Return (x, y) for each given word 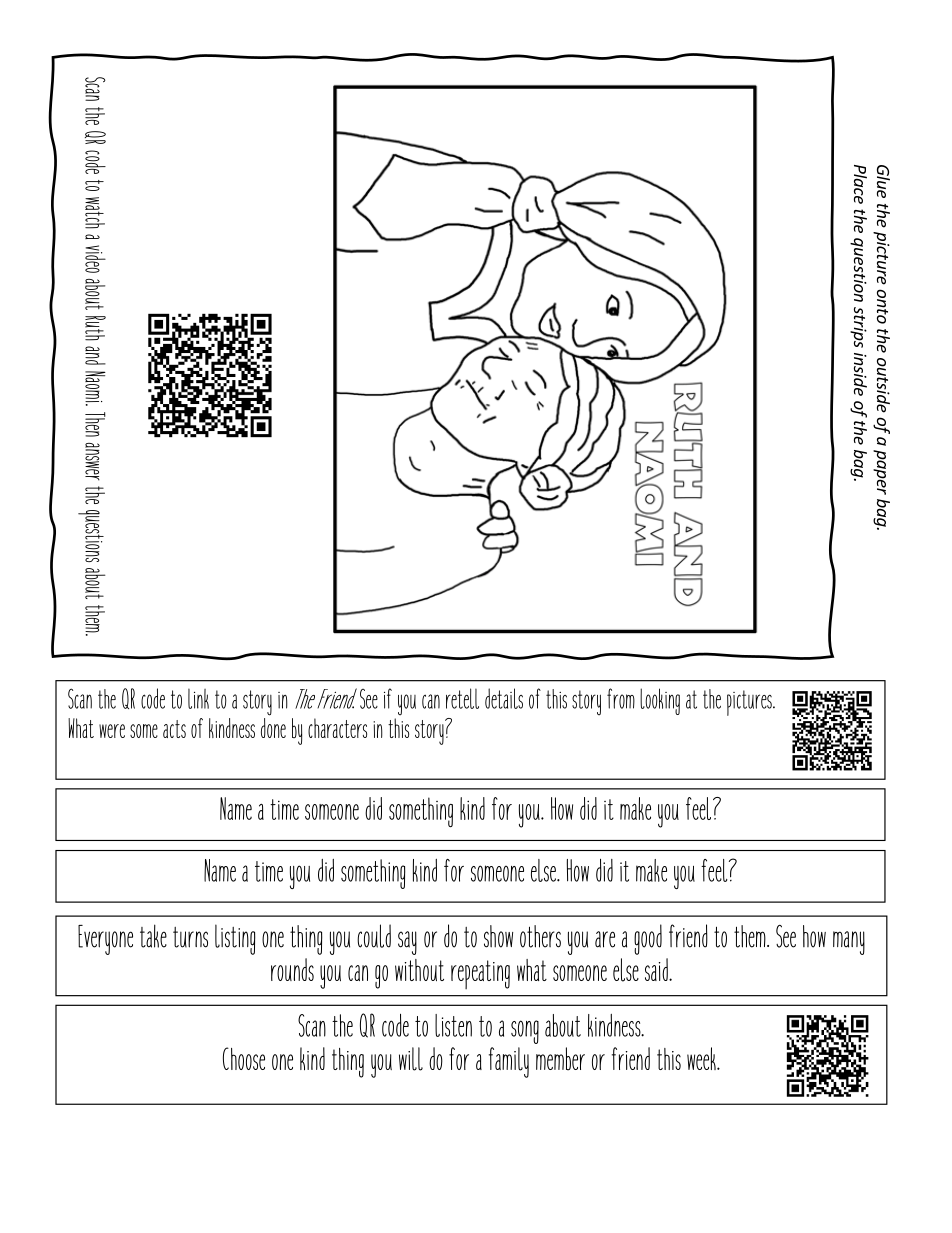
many (849, 943)
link (198, 698)
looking (660, 701)
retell (462, 698)
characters (337, 728)
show (498, 936)
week (702, 1058)
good (648, 939)
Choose (244, 1058)
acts (174, 729)
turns (190, 937)
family (509, 1062)
